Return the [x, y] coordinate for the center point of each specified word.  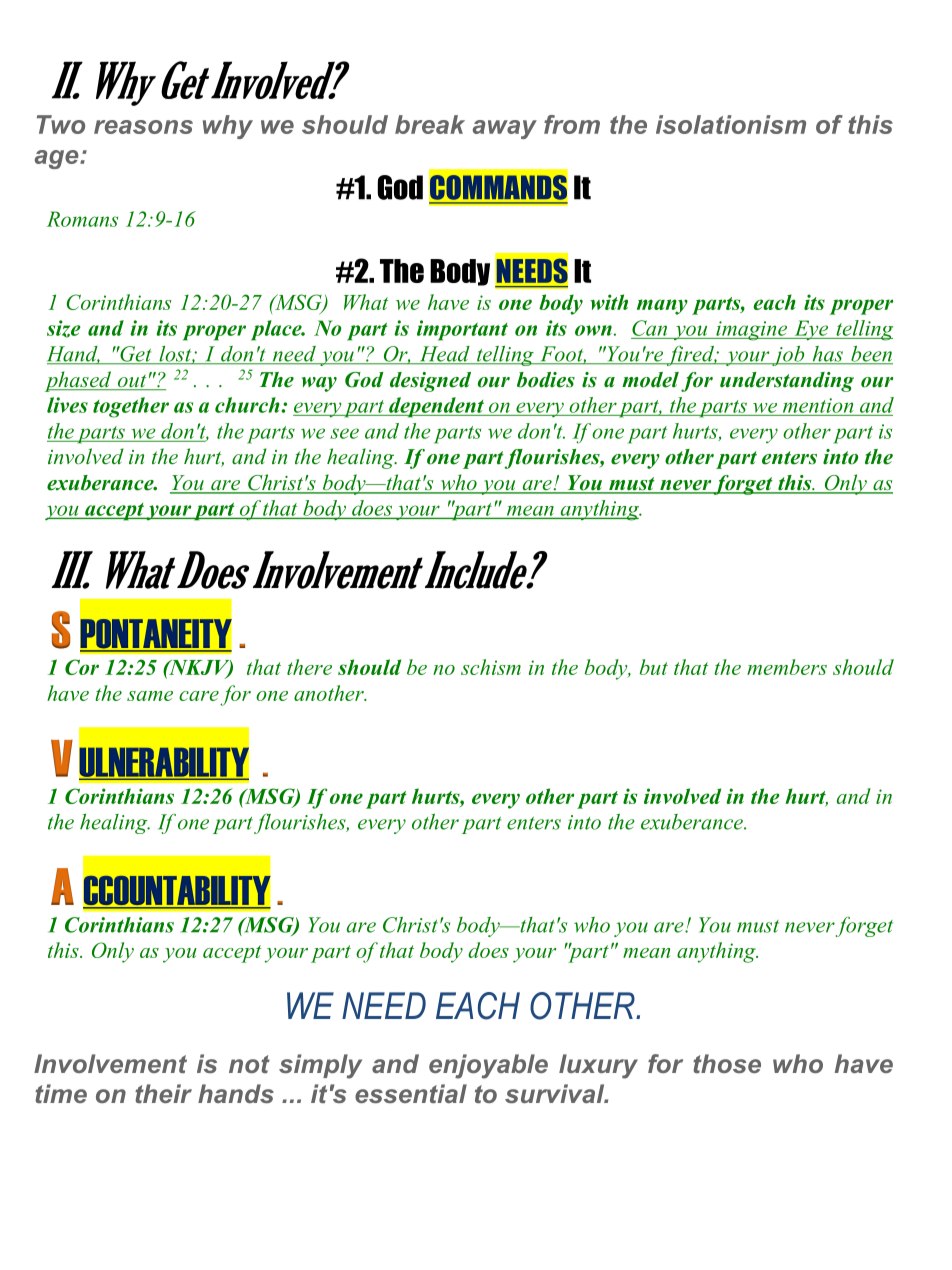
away [505, 129]
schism [491, 667]
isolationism [731, 124]
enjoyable [488, 1066]
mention [818, 405]
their [163, 1093]
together [131, 407]
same [150, 696]
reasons [143, 127]
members [787, 667]
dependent [436, 407]
